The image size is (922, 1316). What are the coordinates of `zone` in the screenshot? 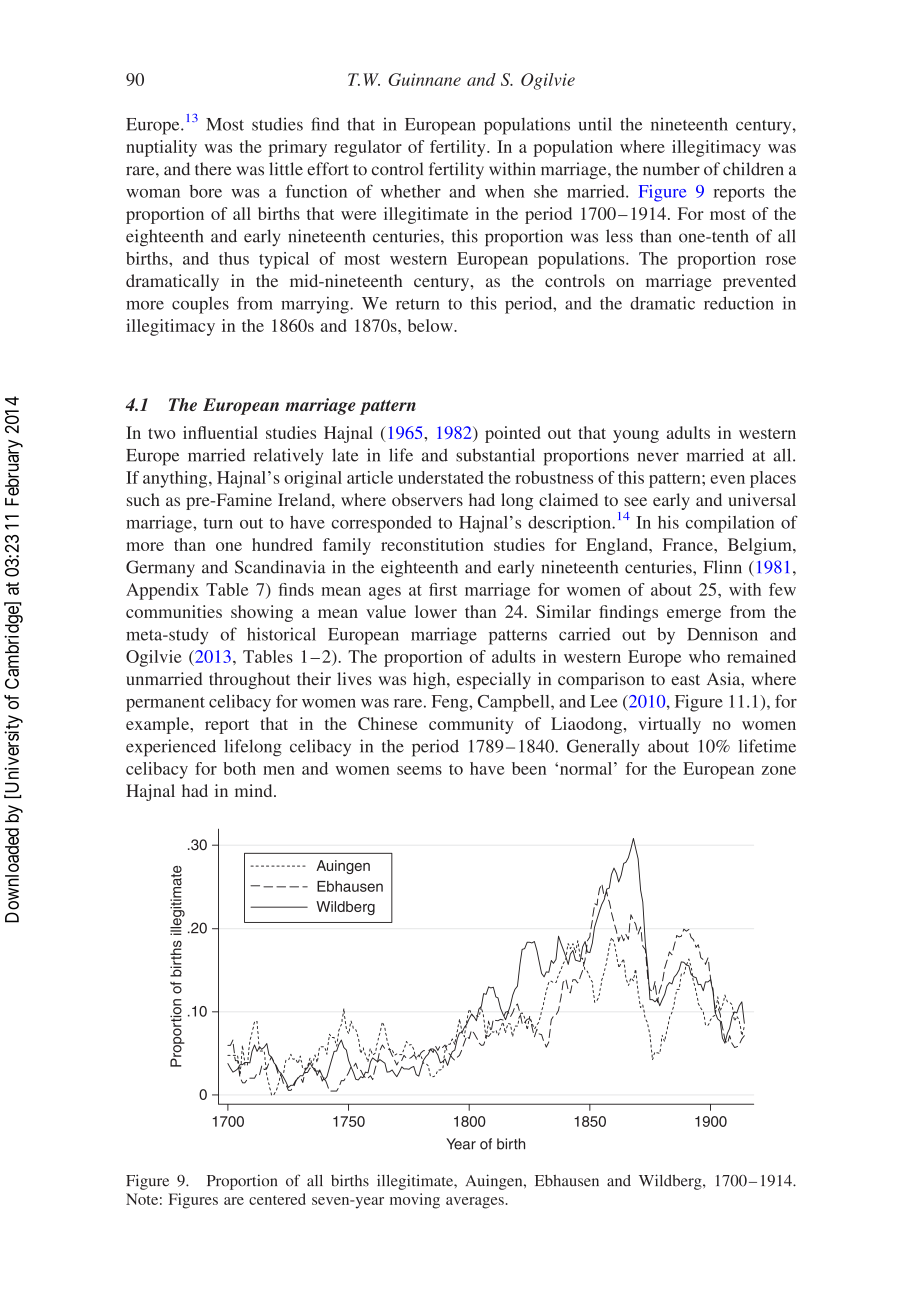 It's located at (779, 770).
